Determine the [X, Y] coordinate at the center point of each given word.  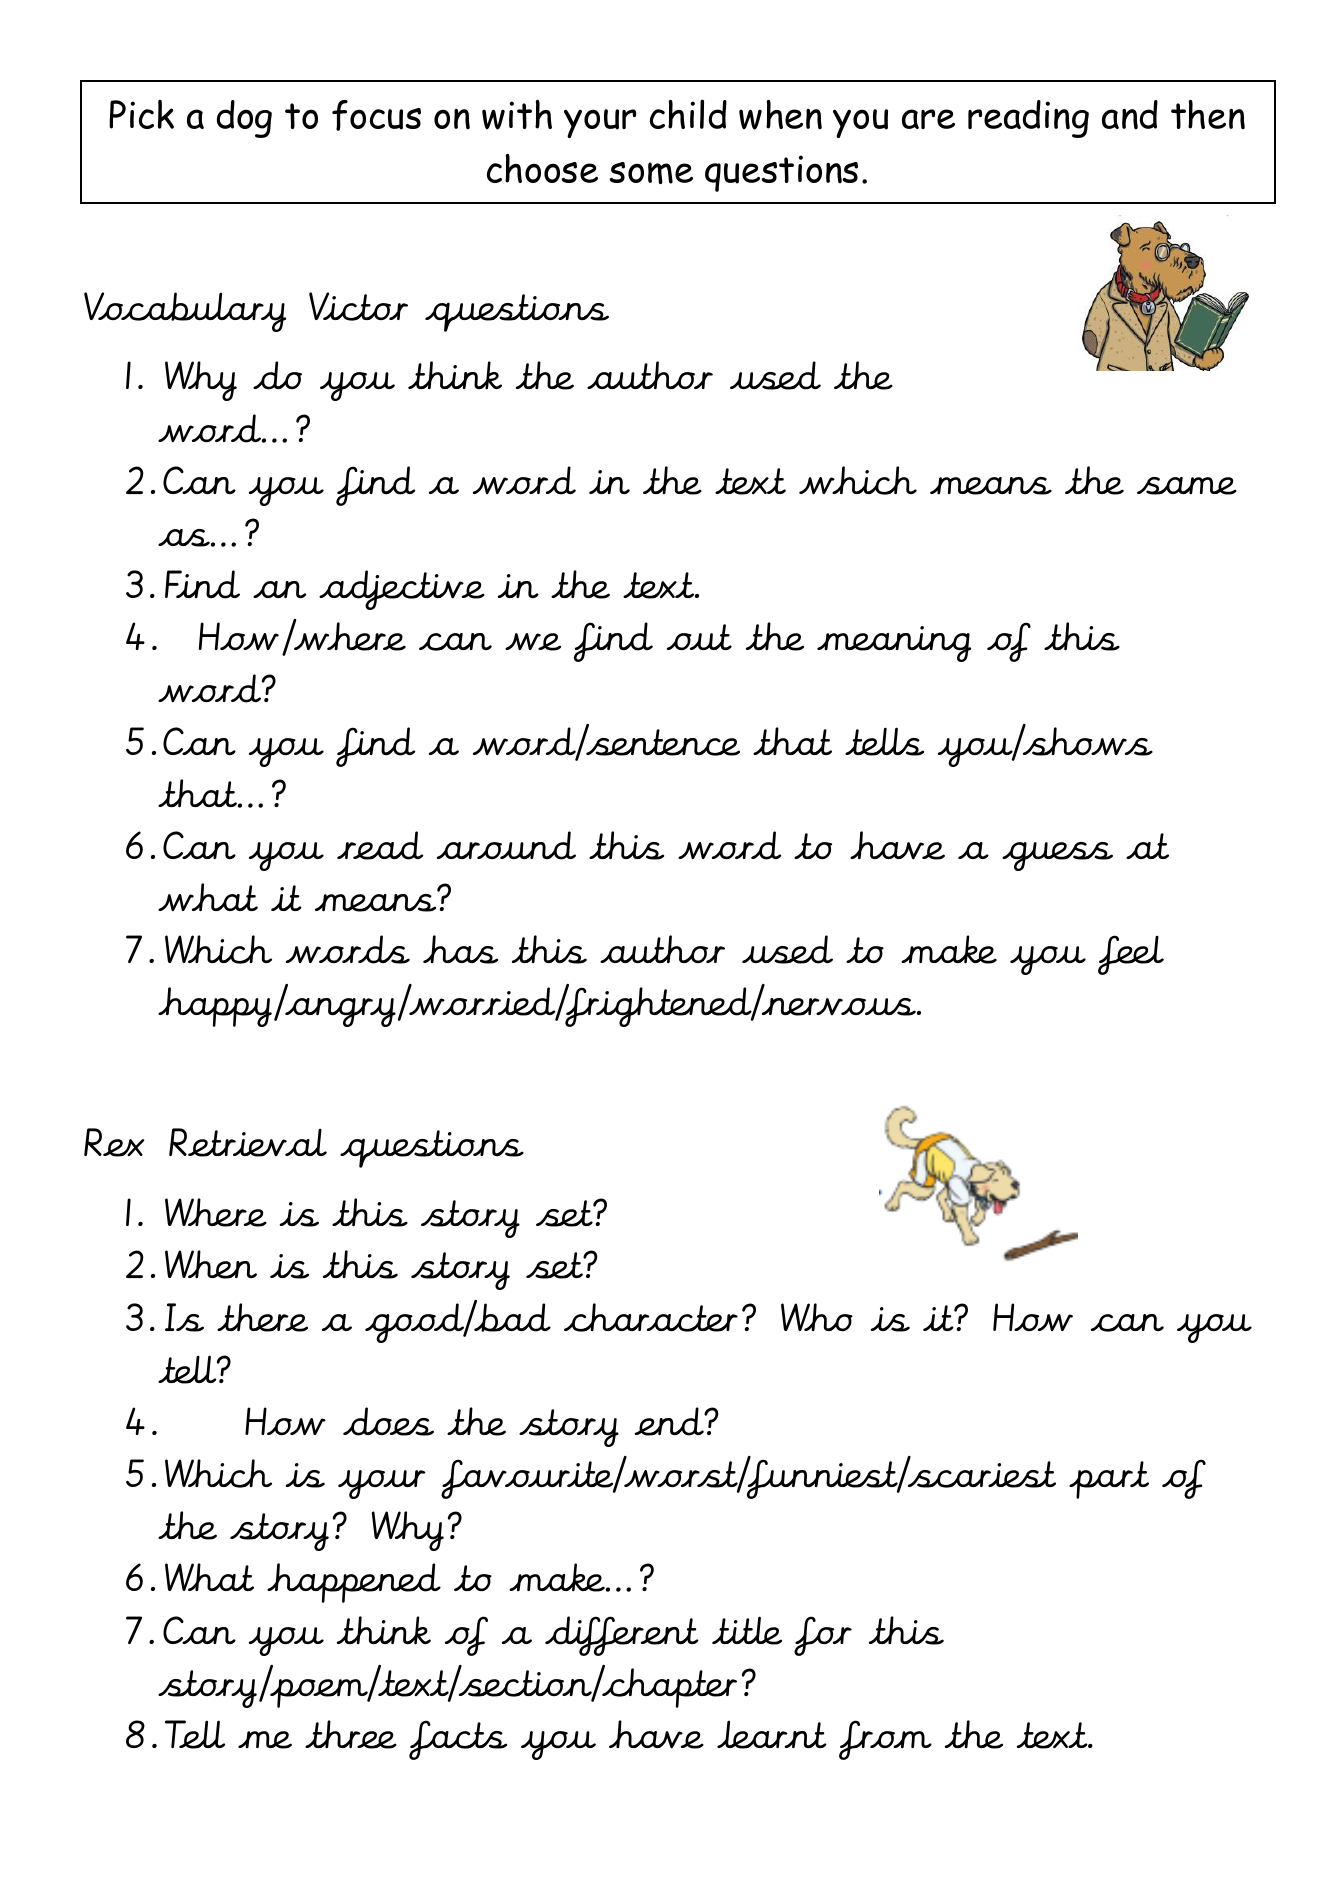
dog [244, 119]
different [622, 1636]
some [651, 173]
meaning [894, 644]
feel [1131, 955]
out [699, 637]
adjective [402, 590]
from [885, 1740]
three [351, 1734]
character [651, 1317]
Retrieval [248, 1142]
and [1130, 114]
